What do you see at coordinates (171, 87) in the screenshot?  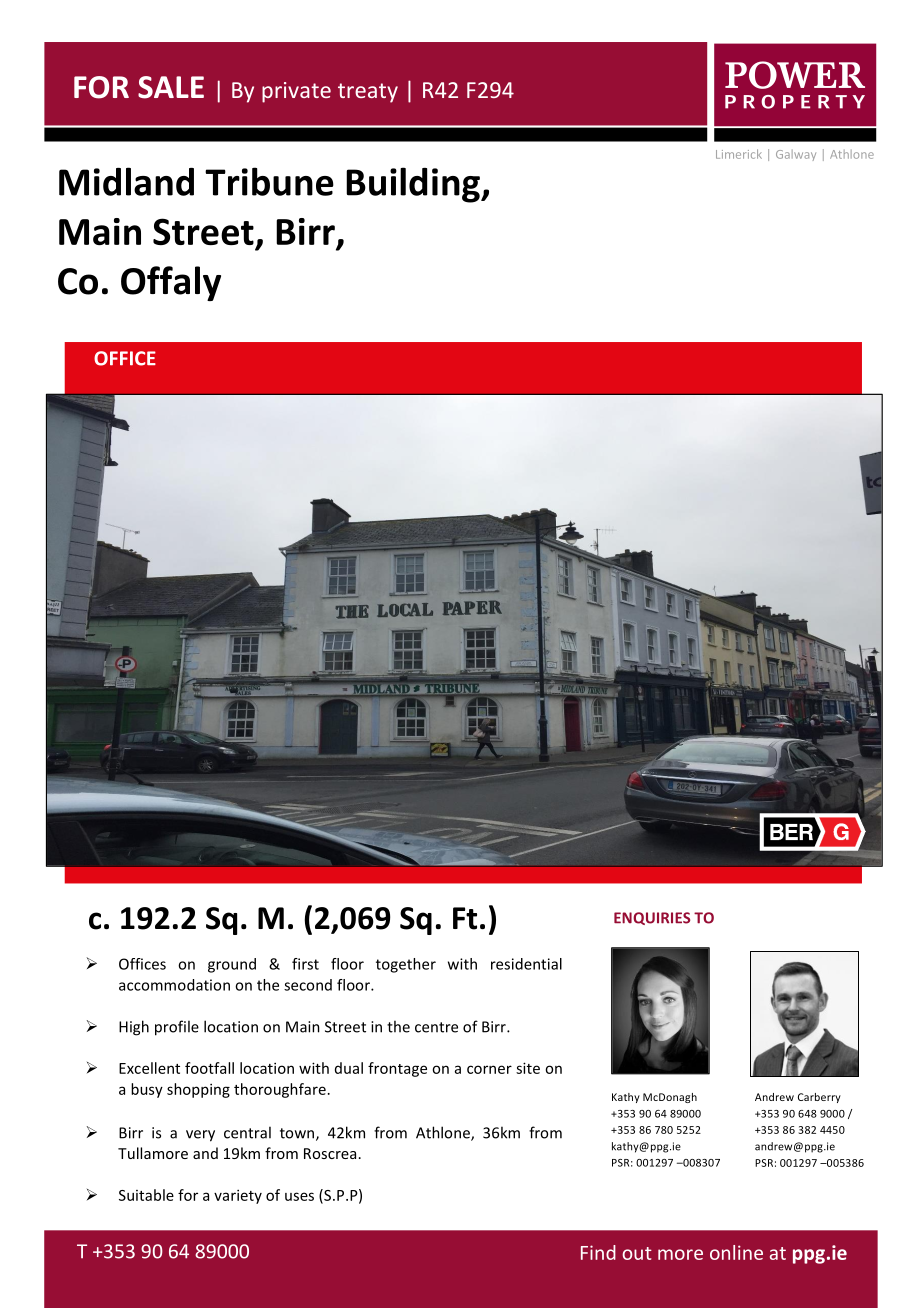 I see `SALE` at bounding box center [171, 87].
